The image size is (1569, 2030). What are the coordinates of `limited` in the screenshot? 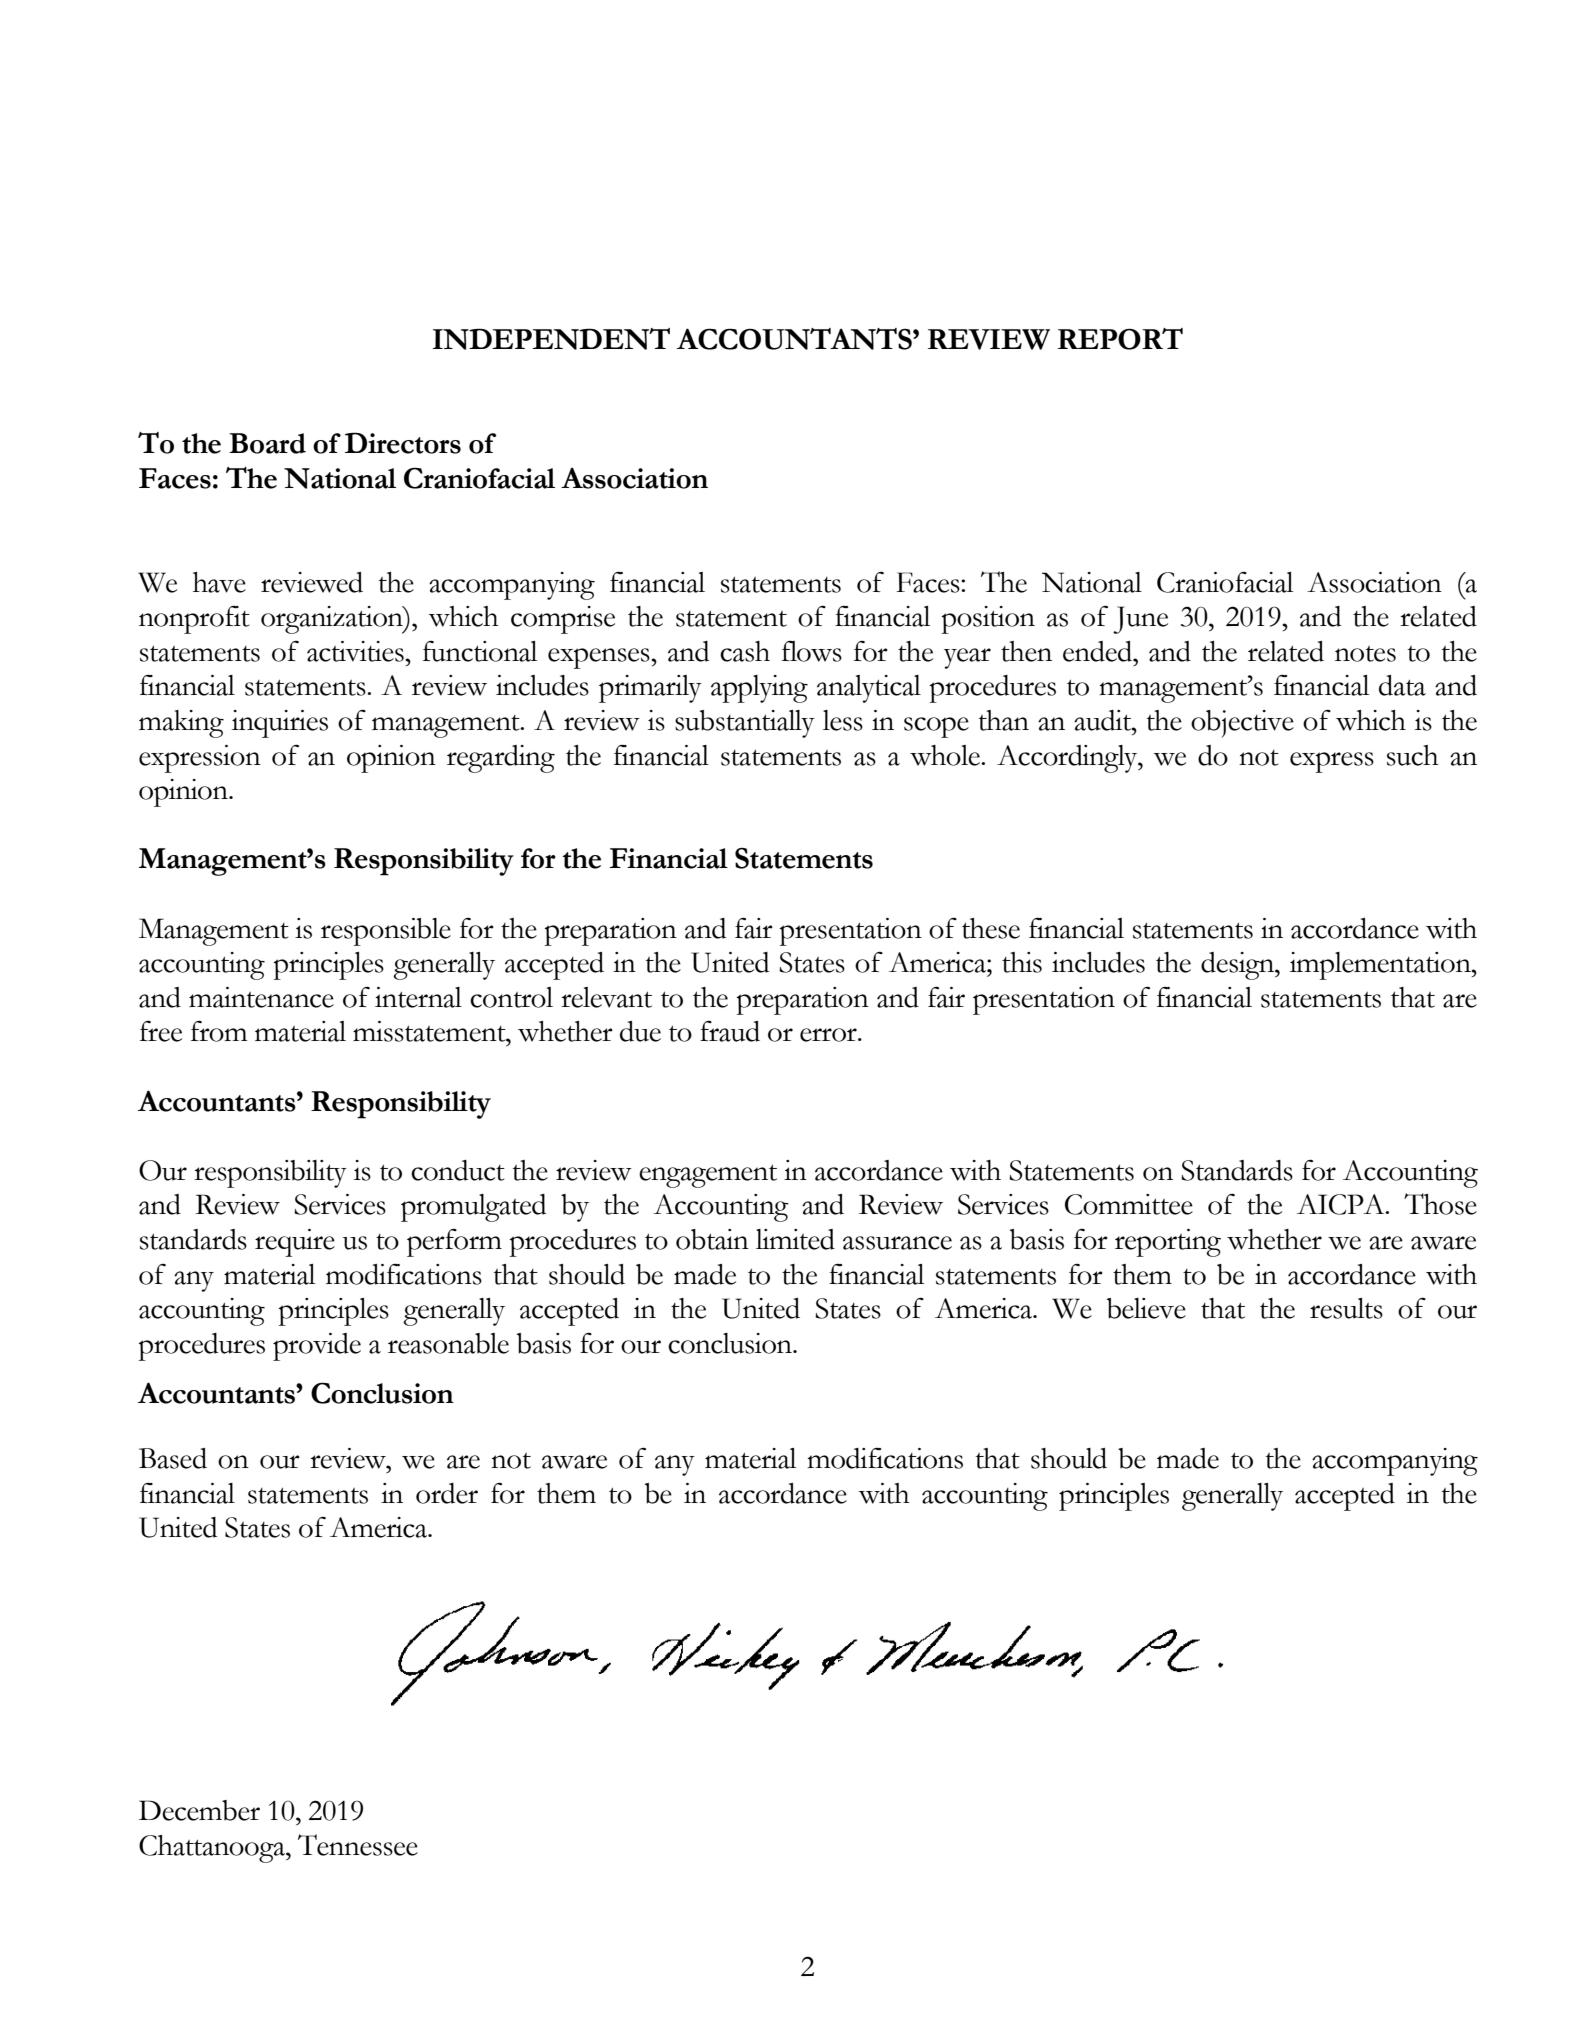 It's located at (795, 1239).
